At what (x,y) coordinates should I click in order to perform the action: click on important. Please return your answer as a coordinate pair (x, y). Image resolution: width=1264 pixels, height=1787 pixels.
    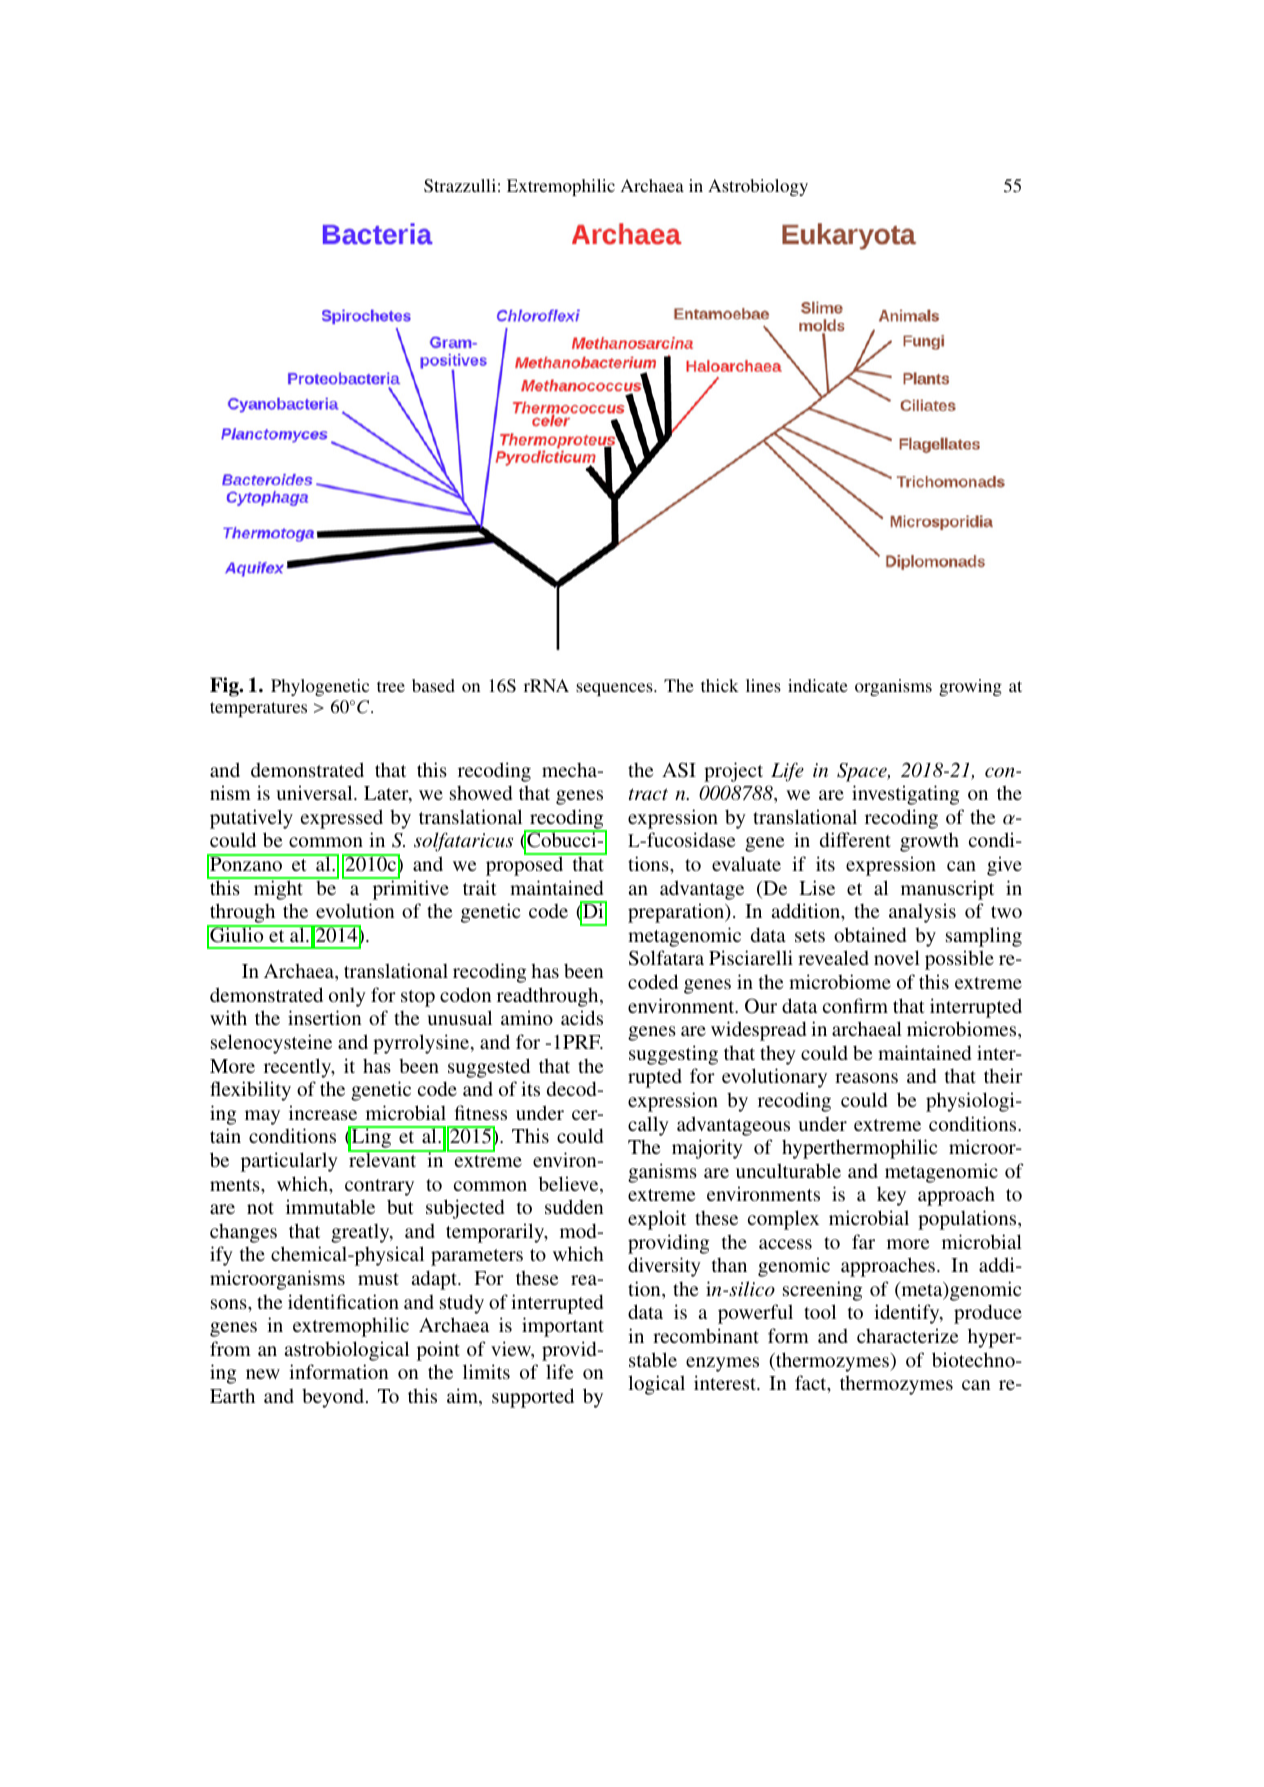
    Looking at the image, I should click on (563, 1327).
